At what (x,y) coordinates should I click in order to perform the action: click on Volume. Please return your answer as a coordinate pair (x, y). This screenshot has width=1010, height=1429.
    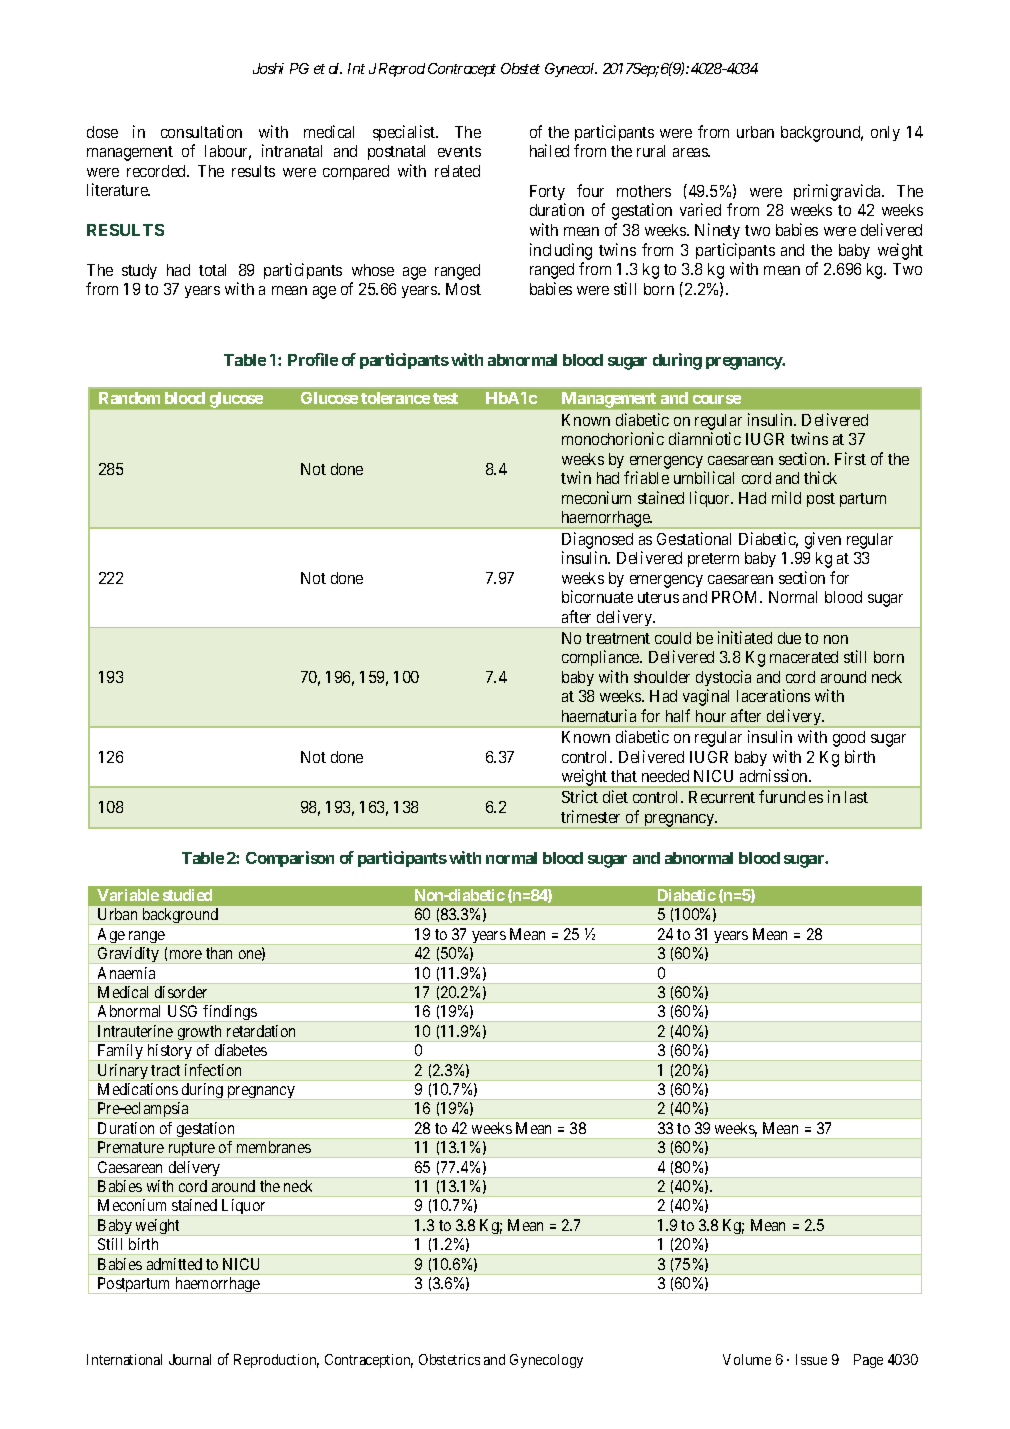
    Looking at the image, I should click on (747, 1359).
